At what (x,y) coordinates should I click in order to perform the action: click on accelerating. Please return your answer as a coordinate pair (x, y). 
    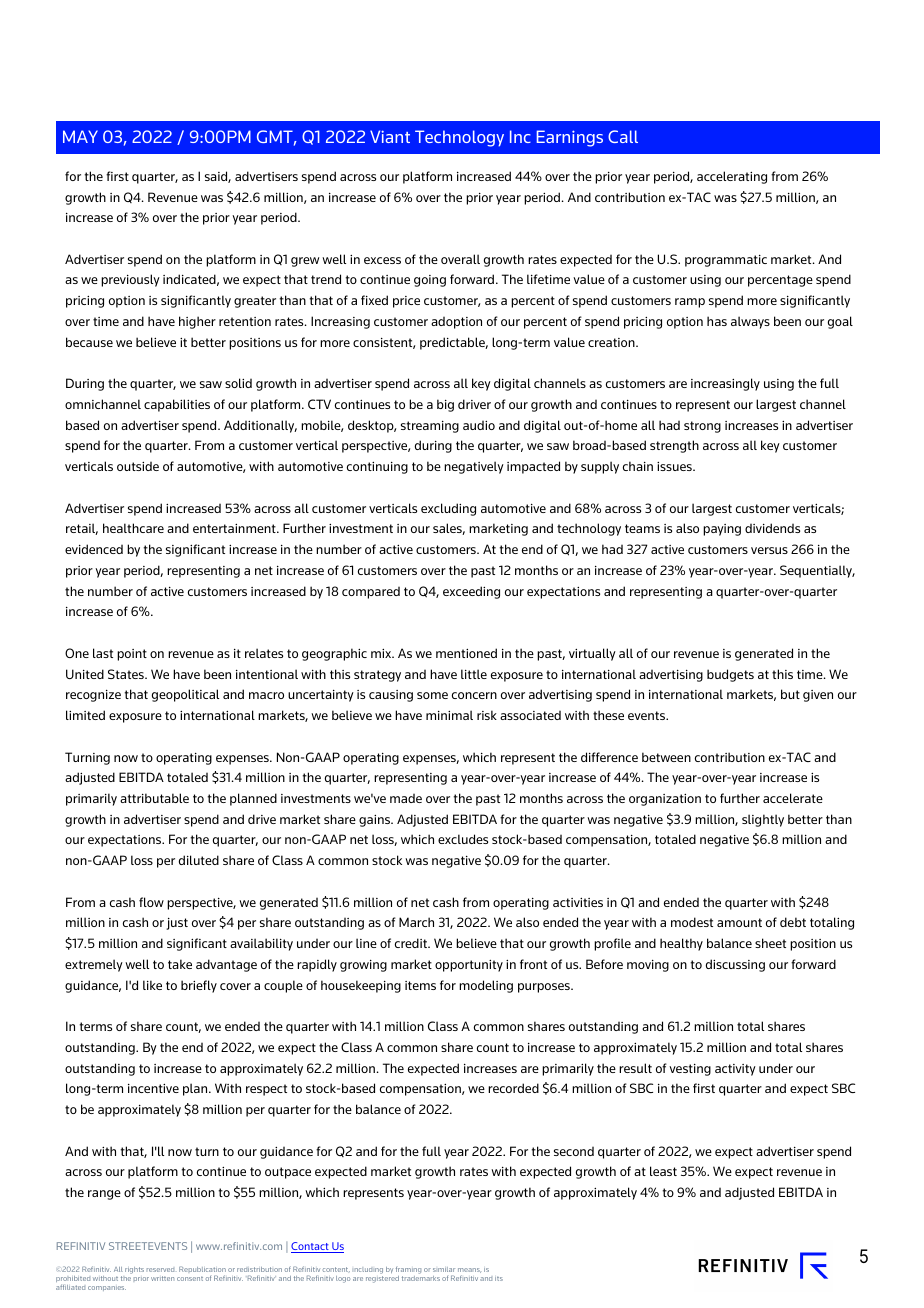
    Looking at the image, I should click on (732, 177).
